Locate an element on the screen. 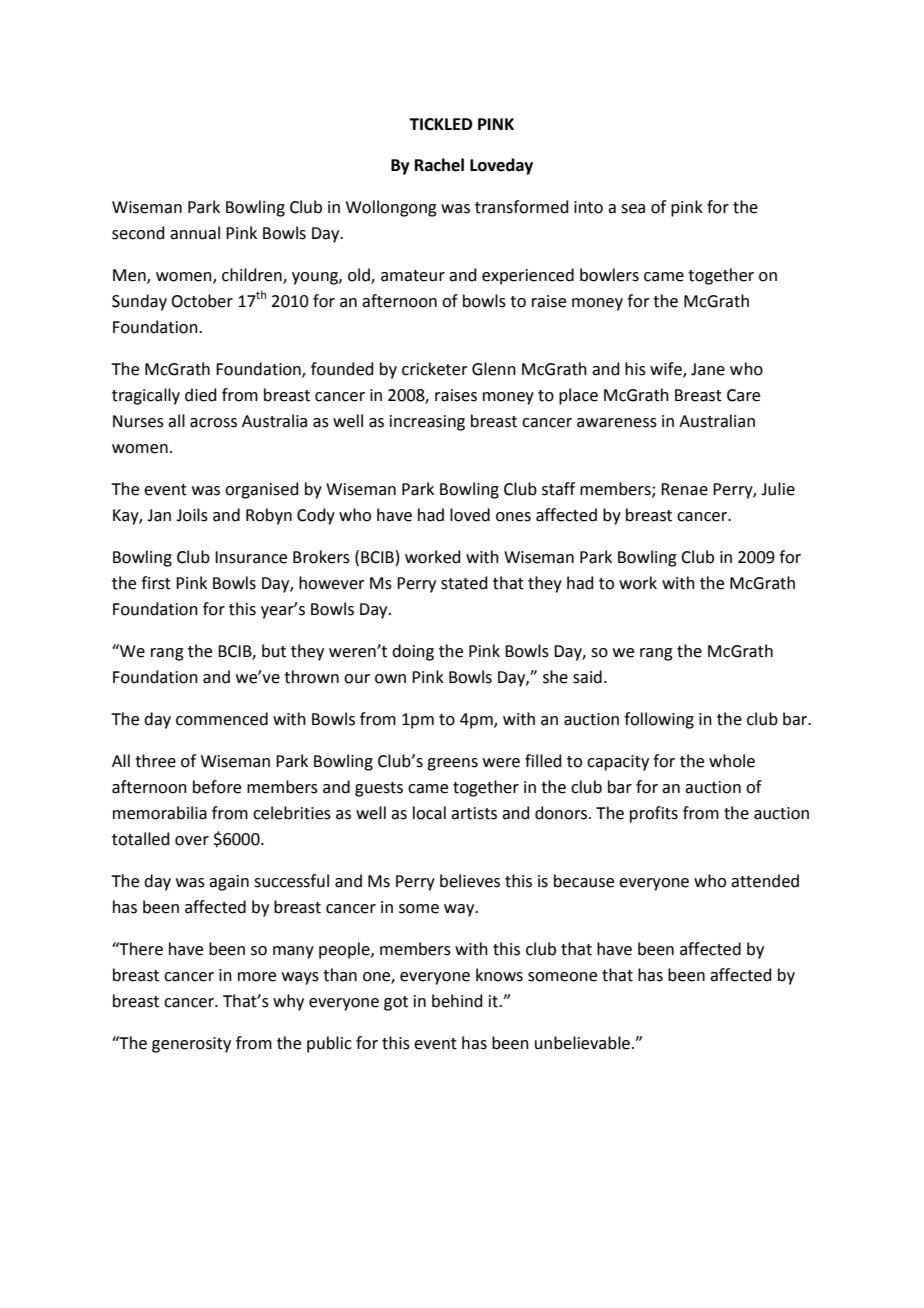 This screenshot has width=924, height=1308. Jane is located at coordinates (708, 369).
